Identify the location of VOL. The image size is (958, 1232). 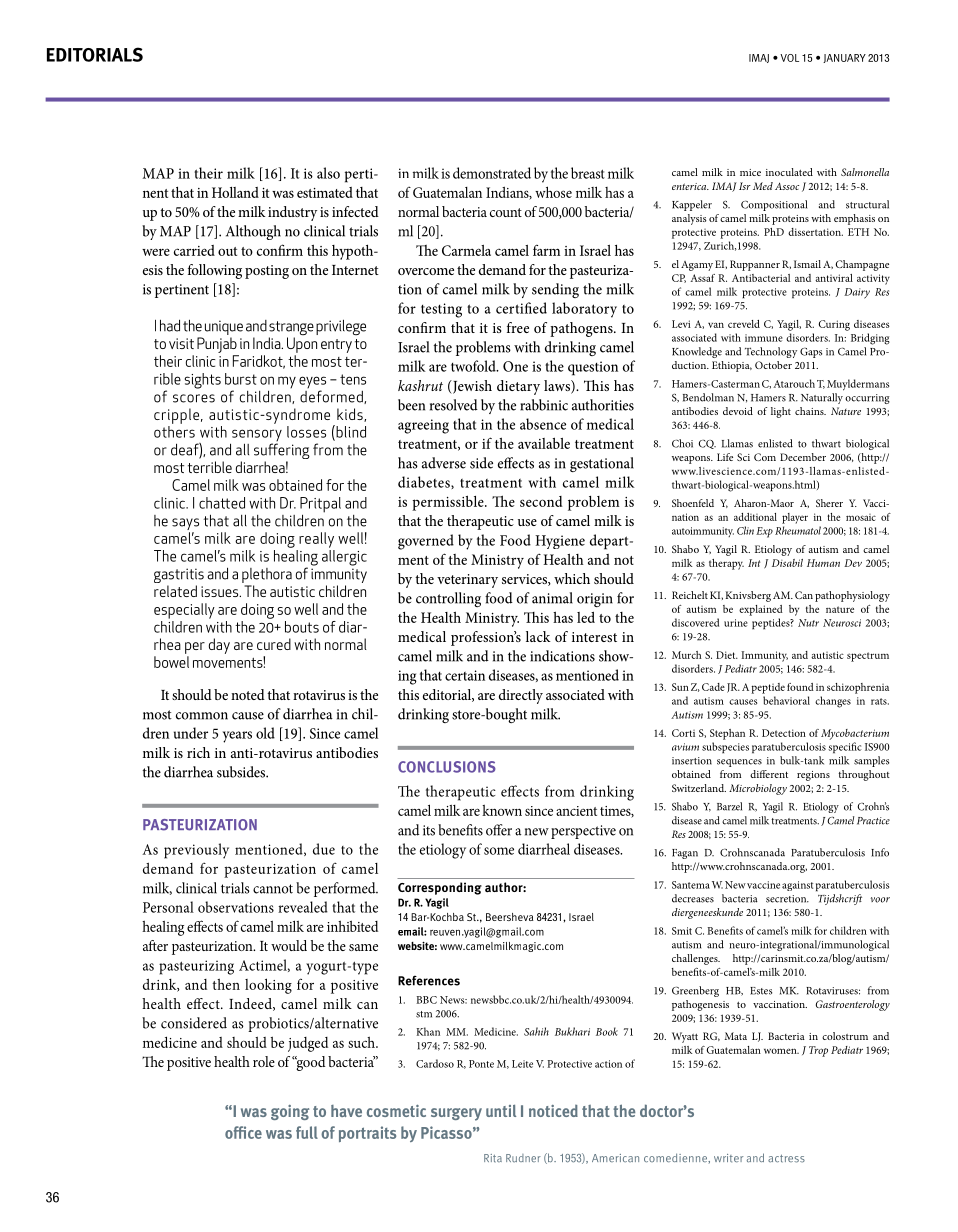
(789, 58).
